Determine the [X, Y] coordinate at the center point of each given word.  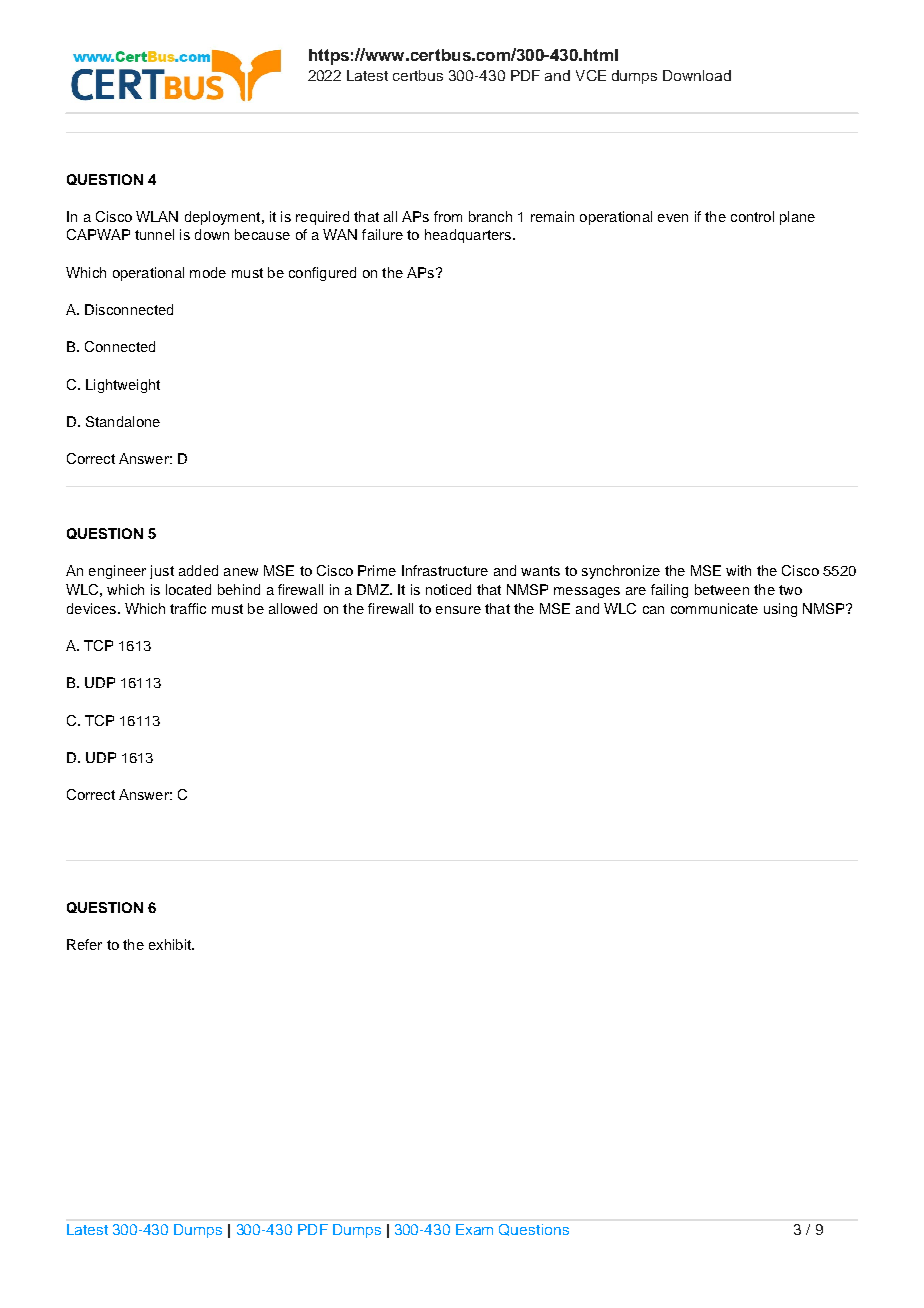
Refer [84, 944]
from [448, 216]
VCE [591, 75]
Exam [474, 1229]
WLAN [157, 216]
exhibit [171, 944]
